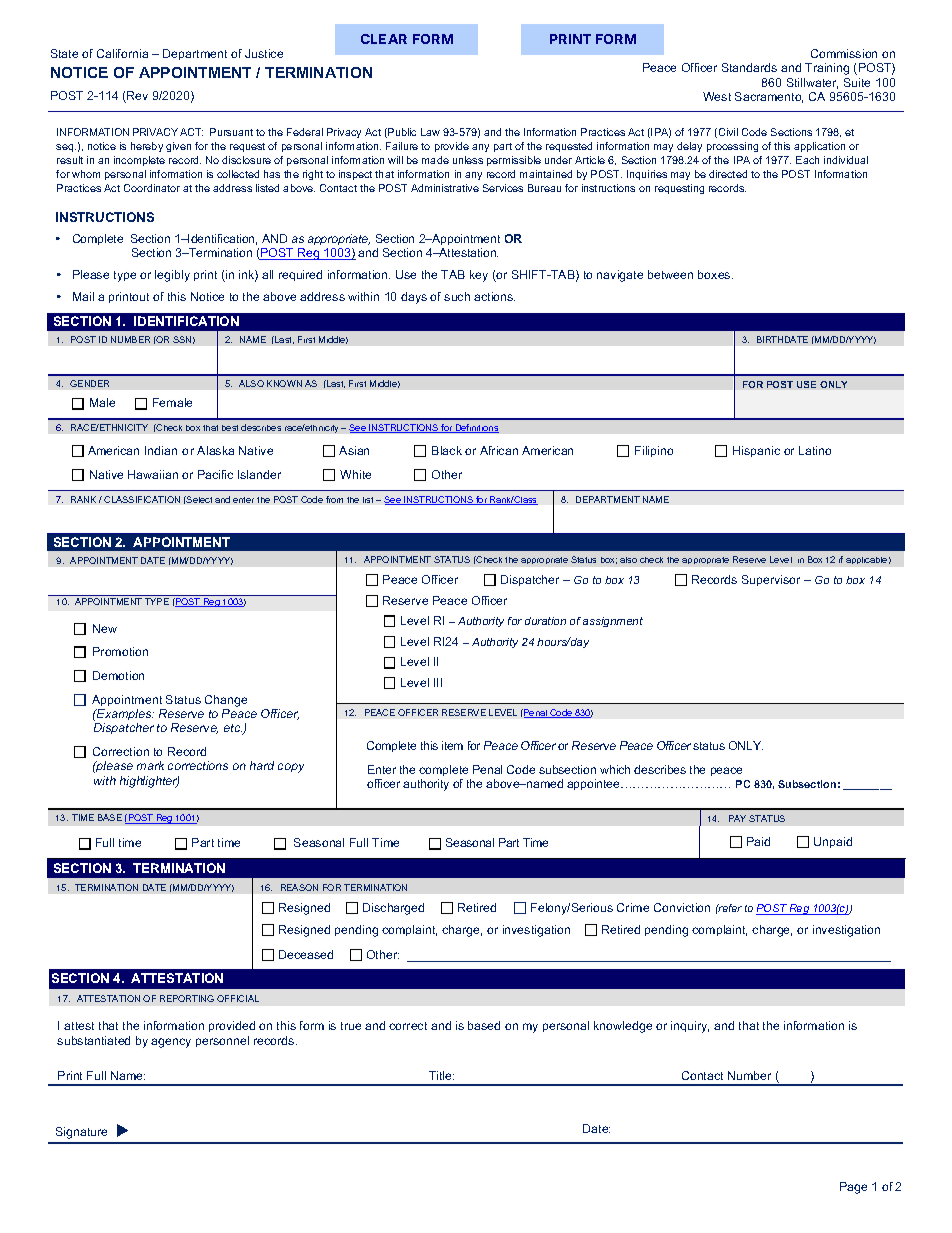 The width and height of the document is (952, 1233). What do you see at coordinates (161, 450) in the document?
I see `Indian` at bounding box center [161, 450].
